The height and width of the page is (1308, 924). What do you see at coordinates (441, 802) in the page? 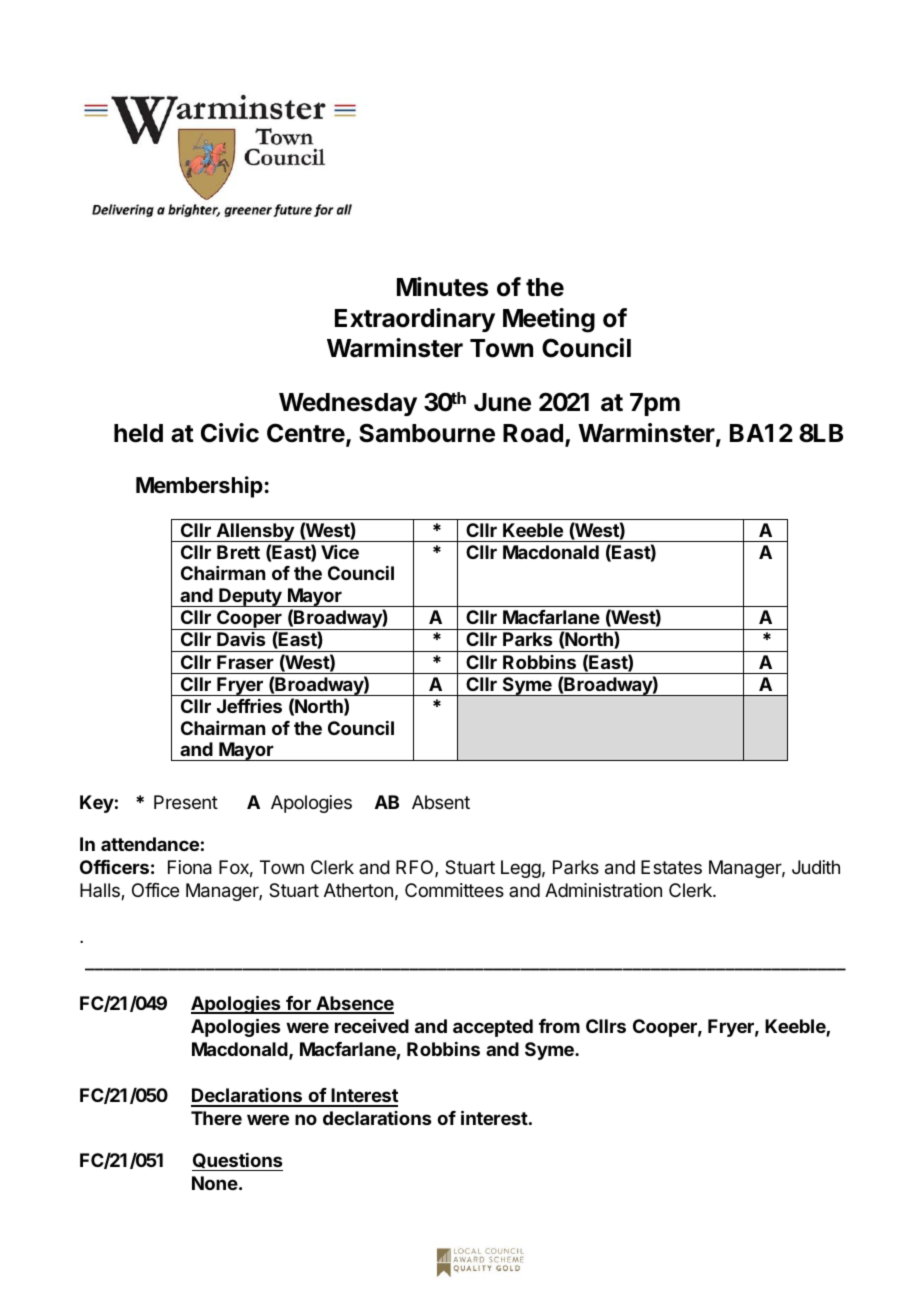
I see `Absent` at bounding box center [441, 802].
